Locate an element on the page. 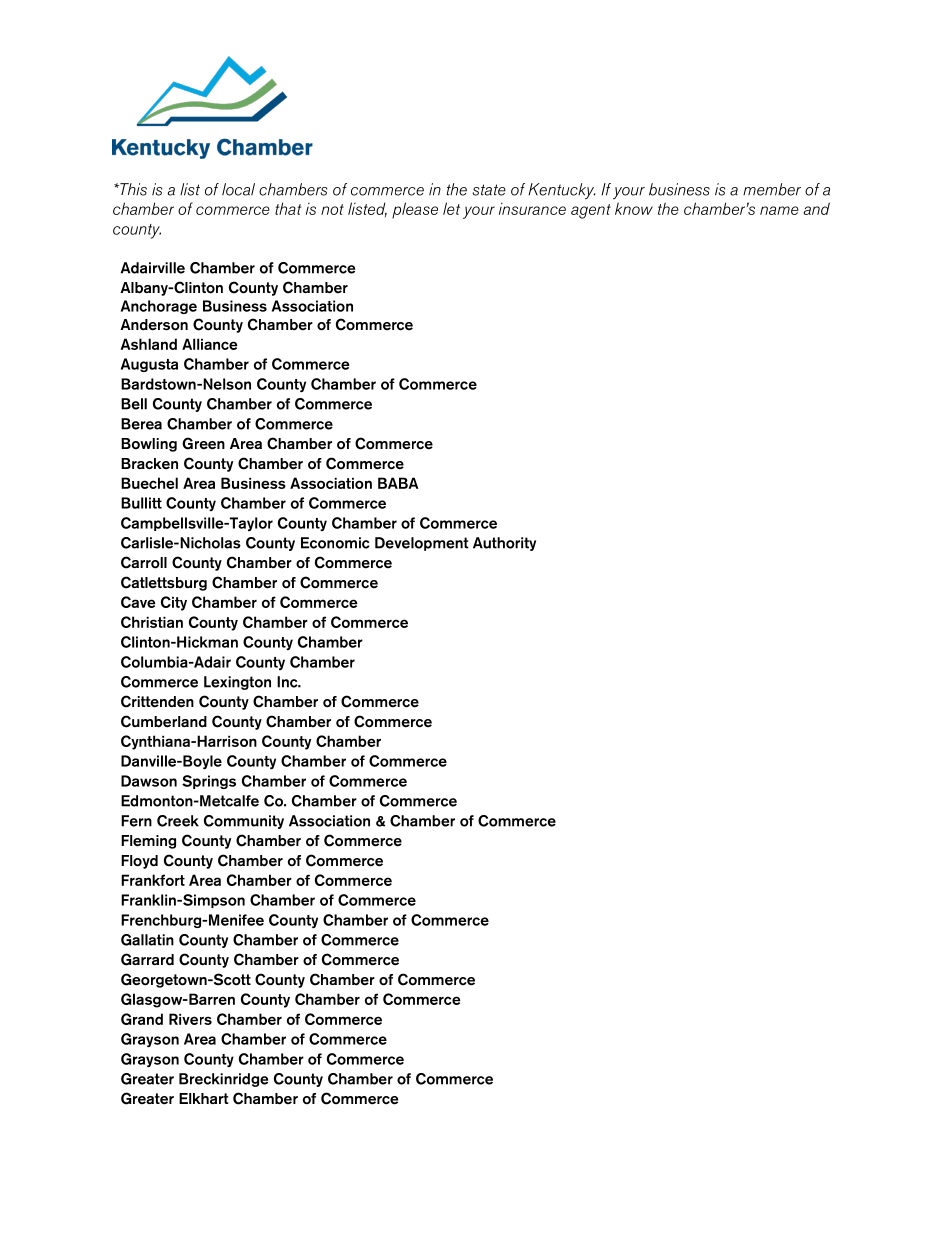  please is located at coordinates (415, 210).
